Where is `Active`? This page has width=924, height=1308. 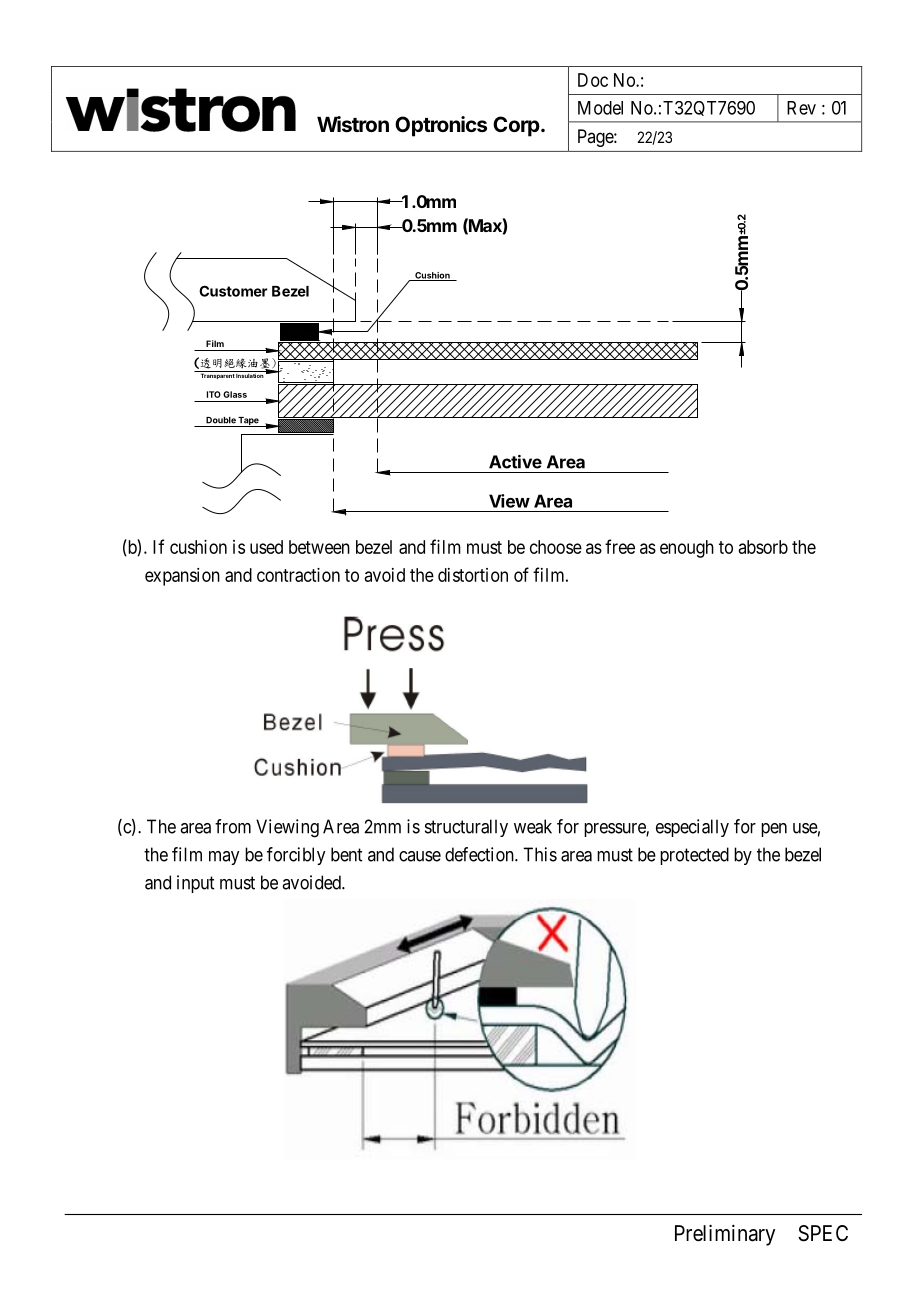 Active is located at coordinates (515, 462).
